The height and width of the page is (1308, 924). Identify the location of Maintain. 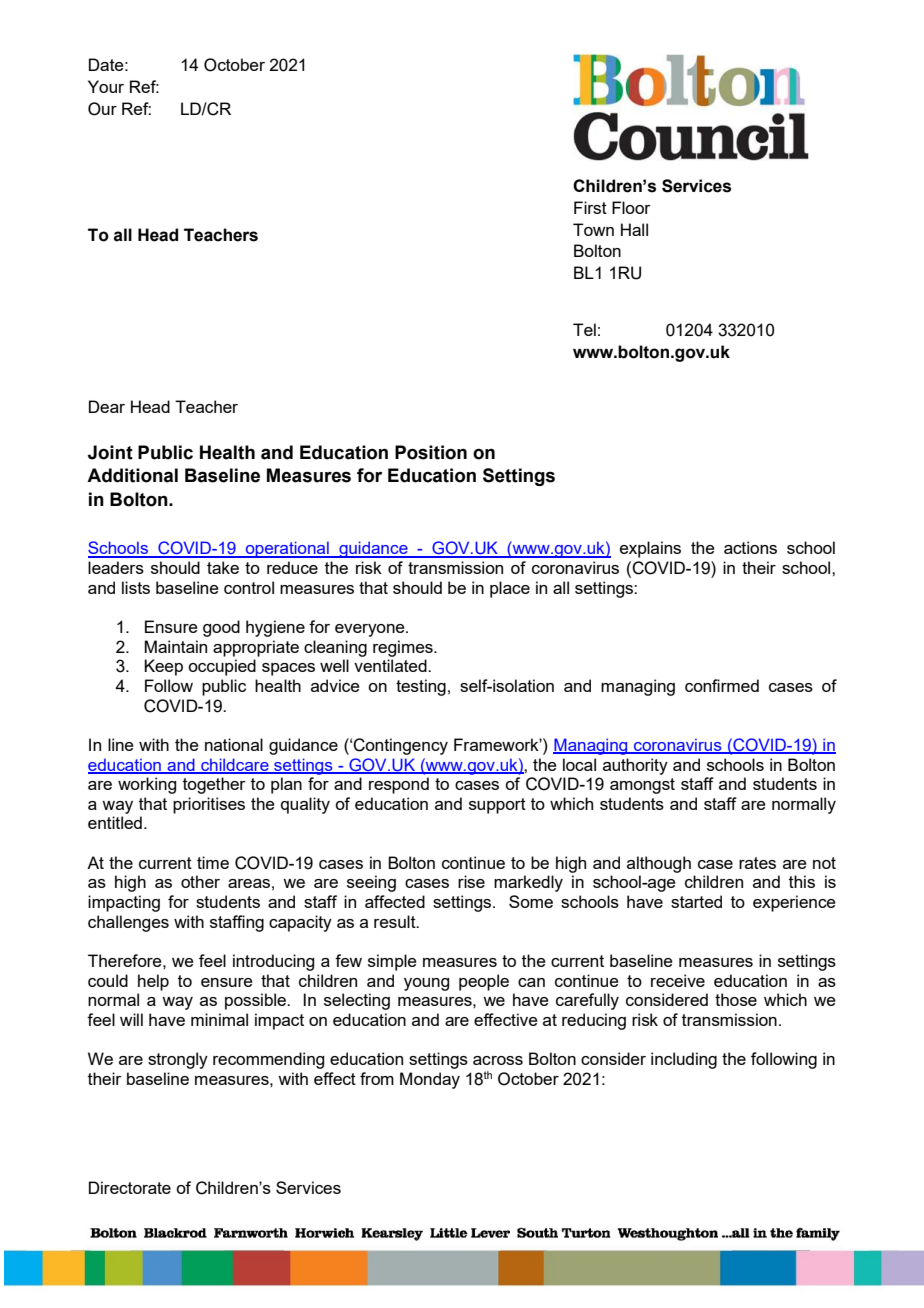
(175, 646).
